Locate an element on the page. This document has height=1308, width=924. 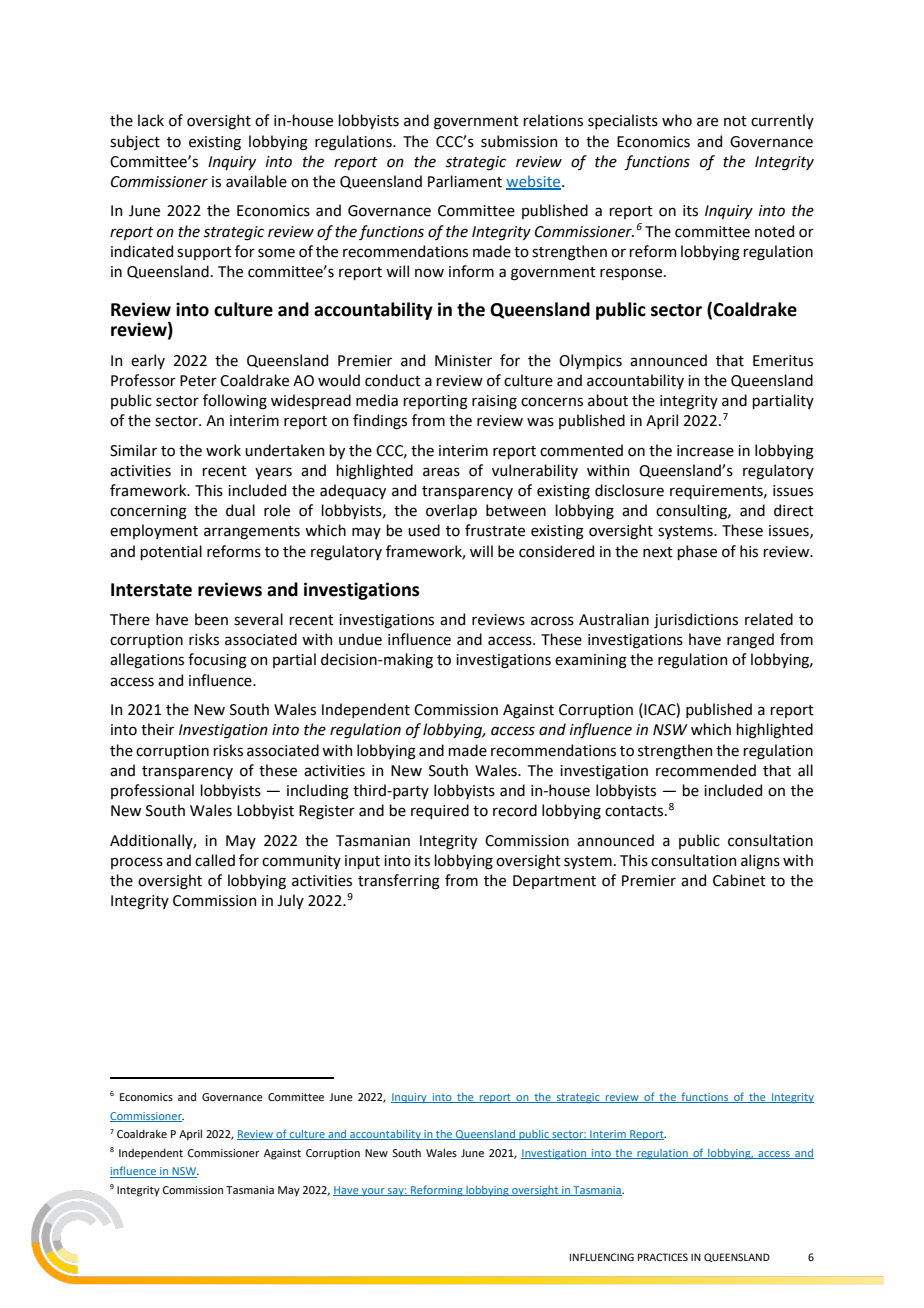
focusing is located at coordinates (217, 661).
